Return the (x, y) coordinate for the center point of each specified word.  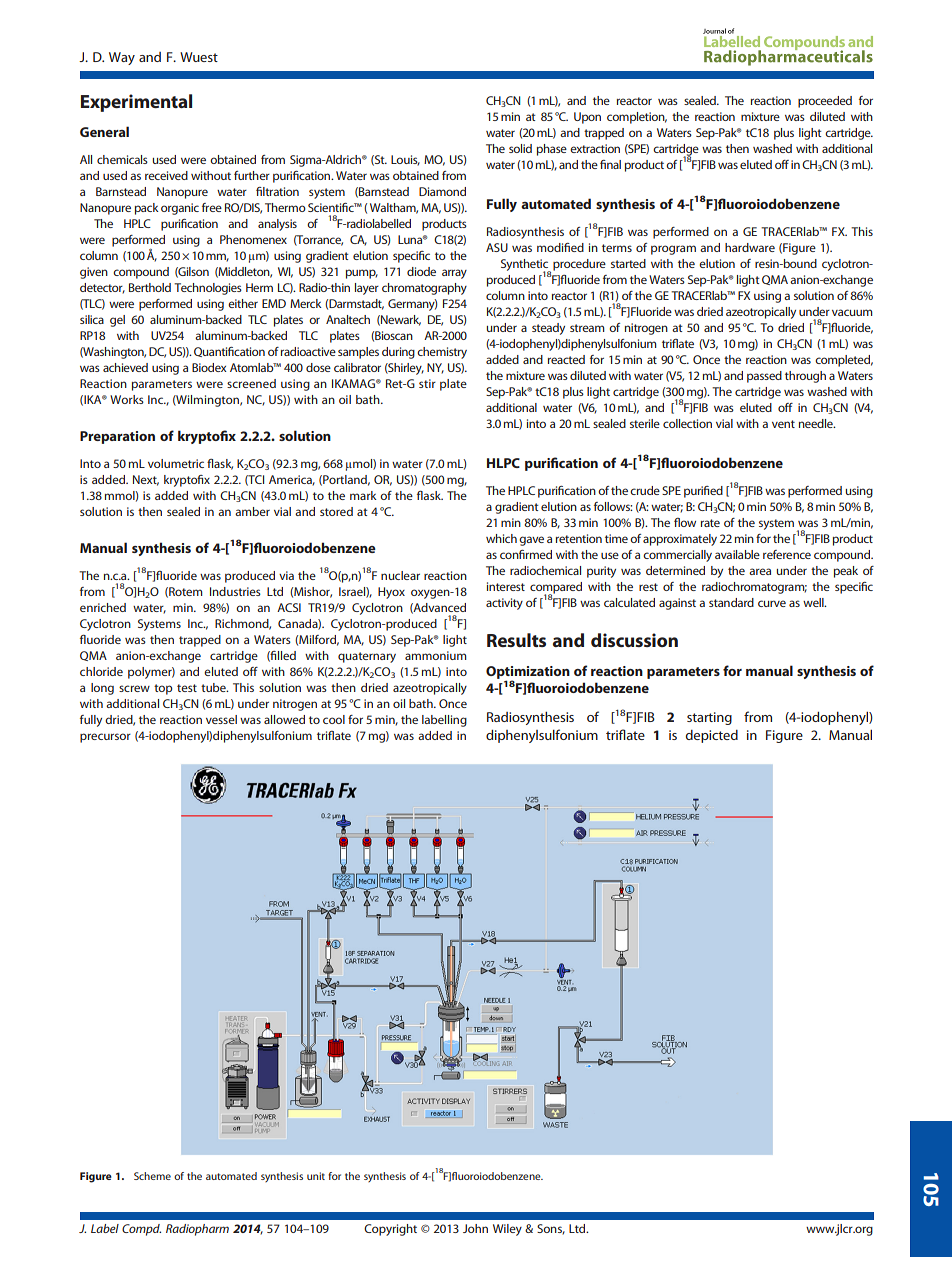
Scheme (152, 1176)
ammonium (436, 655)
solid (520, 148)
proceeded (825, 102)
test (187, 688)
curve (772, 603)
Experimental (136, 103)
